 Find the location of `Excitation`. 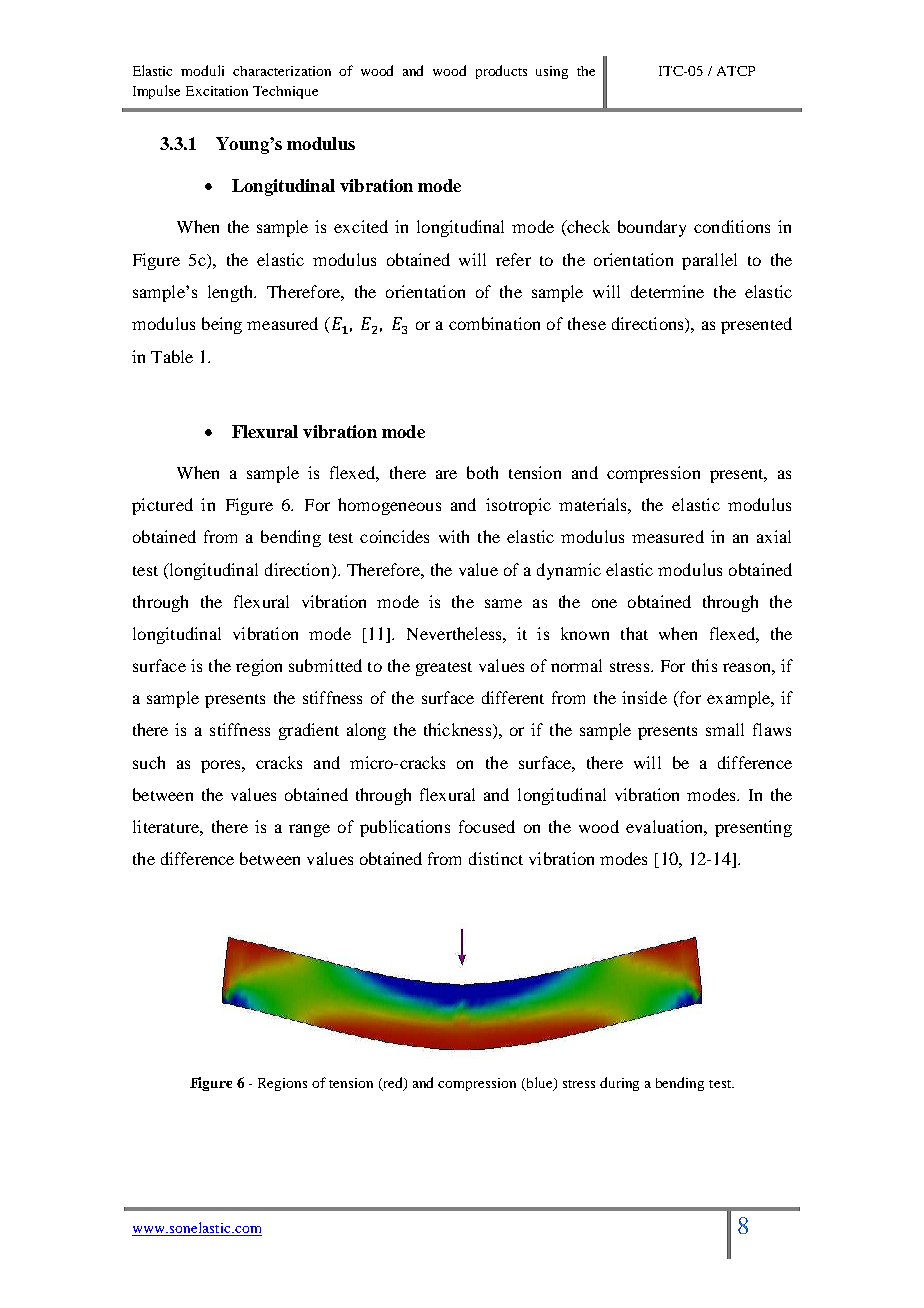

Excitation is located at coordinates (217, 91).
